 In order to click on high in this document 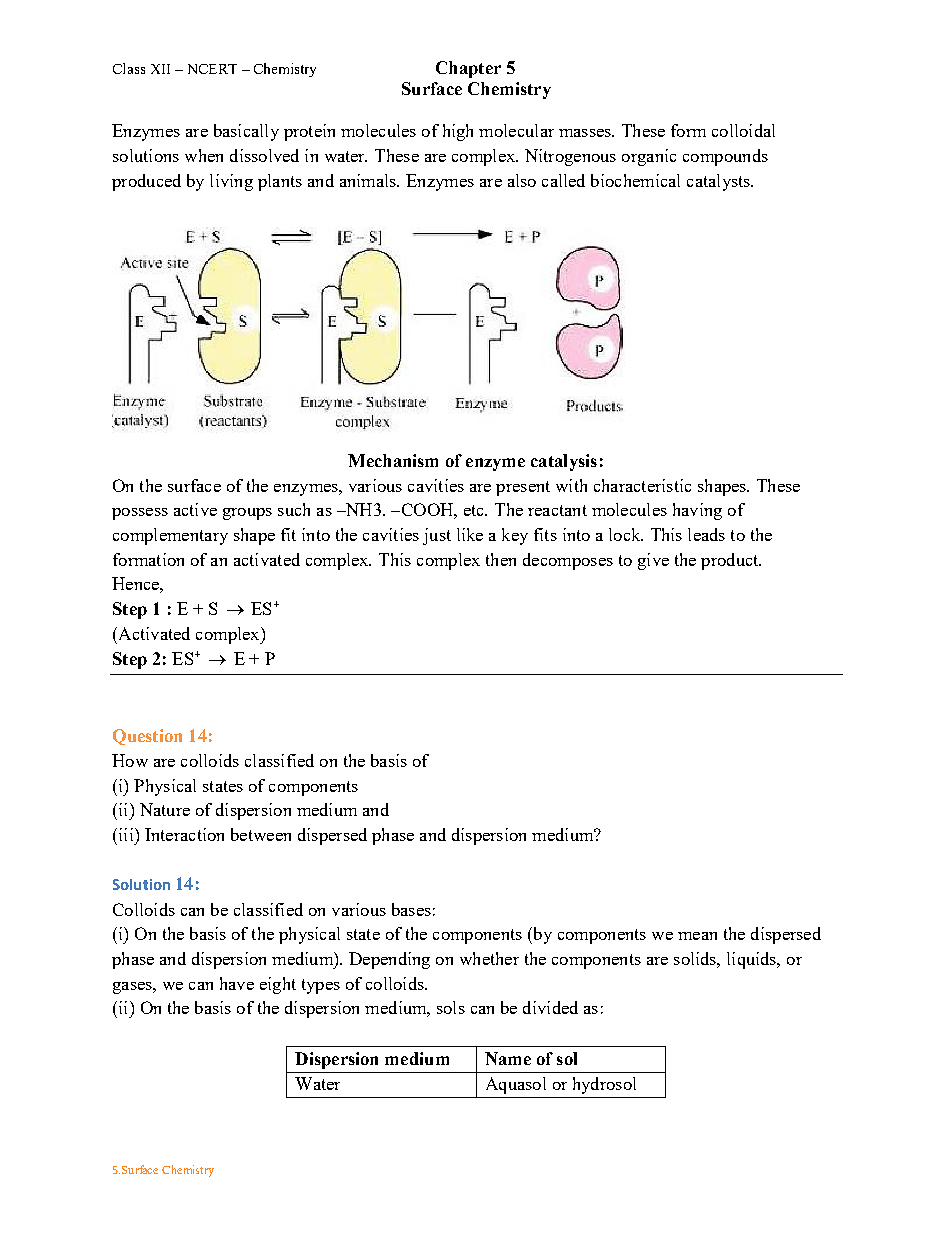, I will do `click(458, 132)`.
